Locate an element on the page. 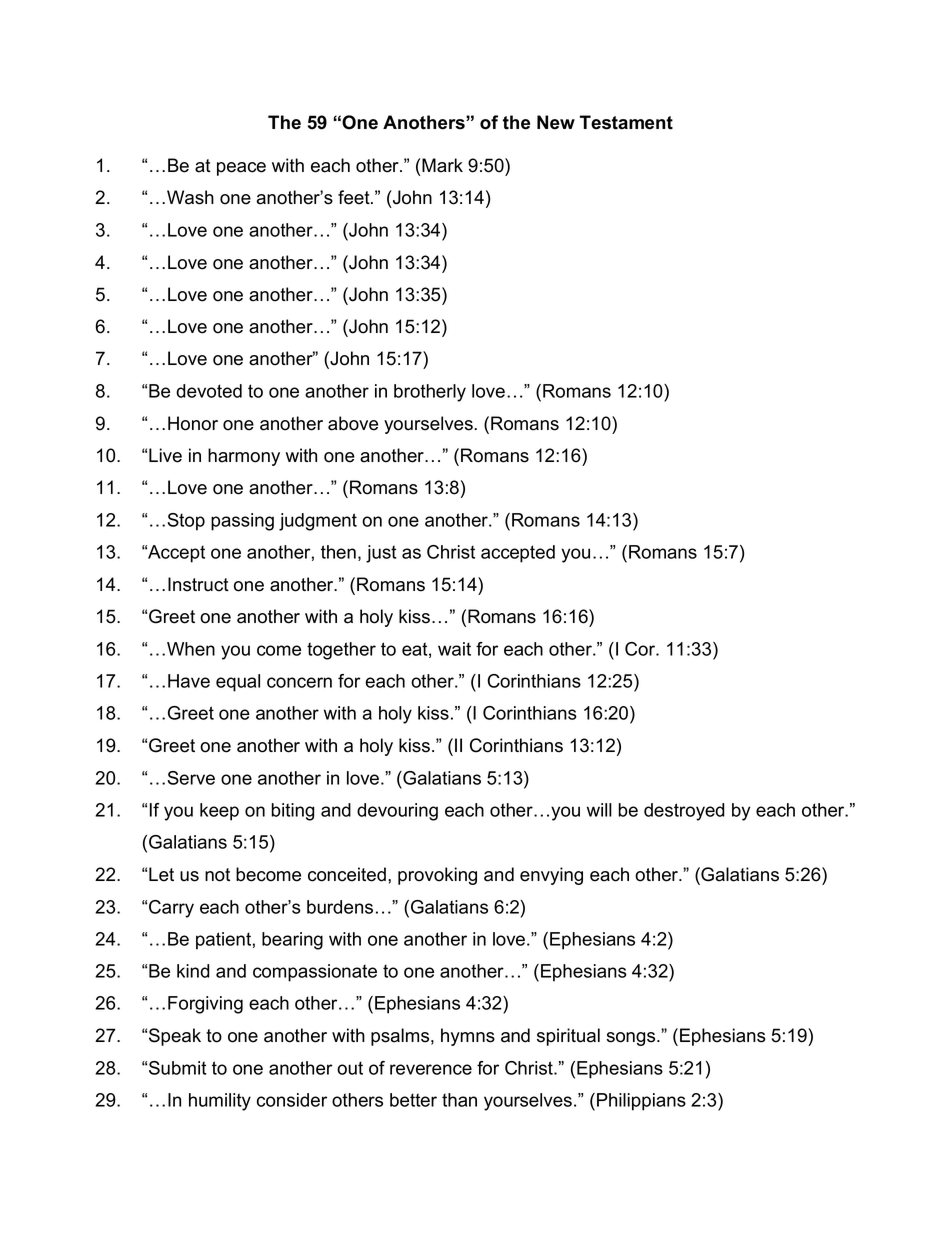  Carry is located at coordinates (171, 909).
